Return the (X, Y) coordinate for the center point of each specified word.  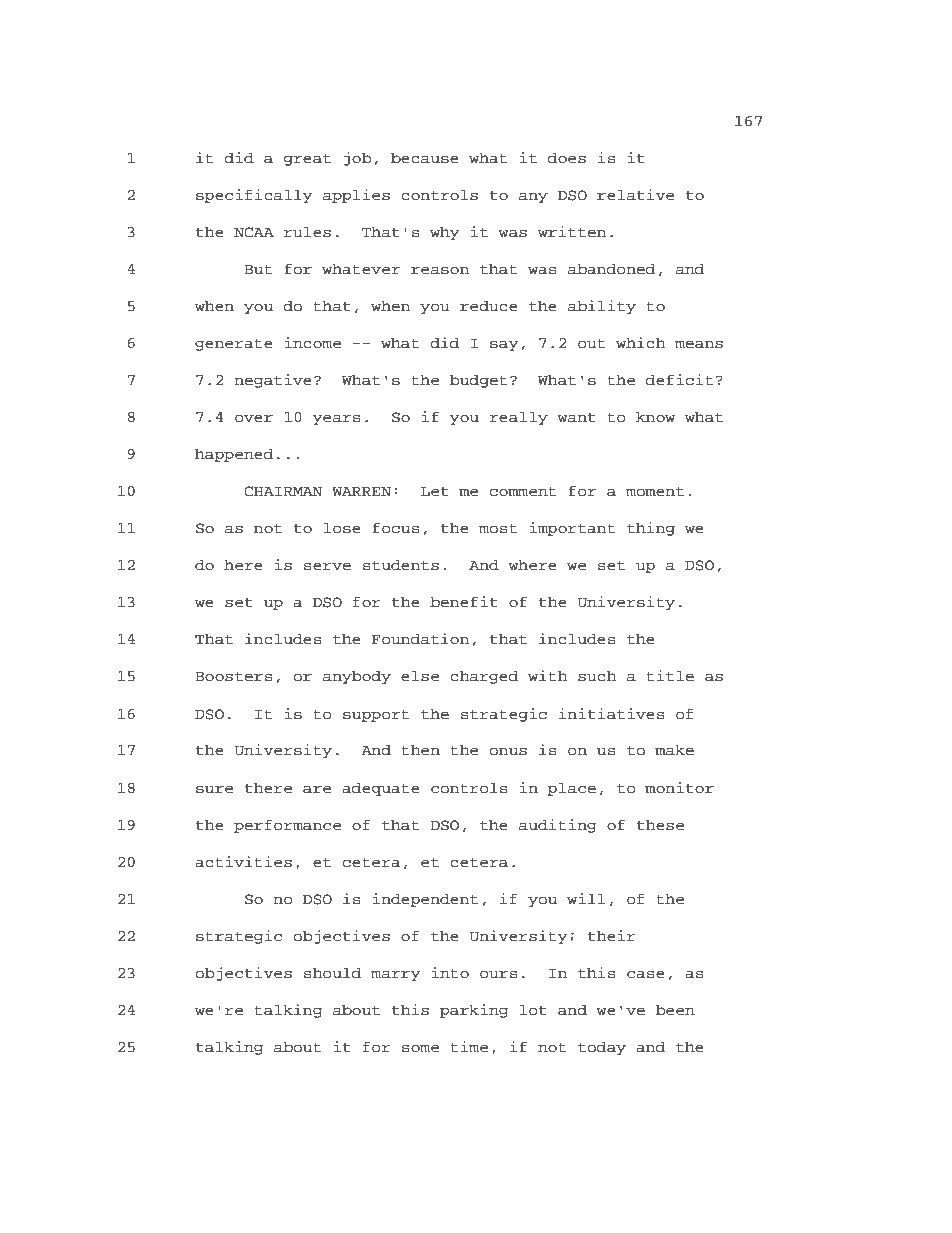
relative (635, 195)
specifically (254, 196)
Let (435, 491)
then (421, 750)
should (332, 973)
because (425, 158)
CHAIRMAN (283, 491)
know (655, 417)
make (674, 750)
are (317, 789)
